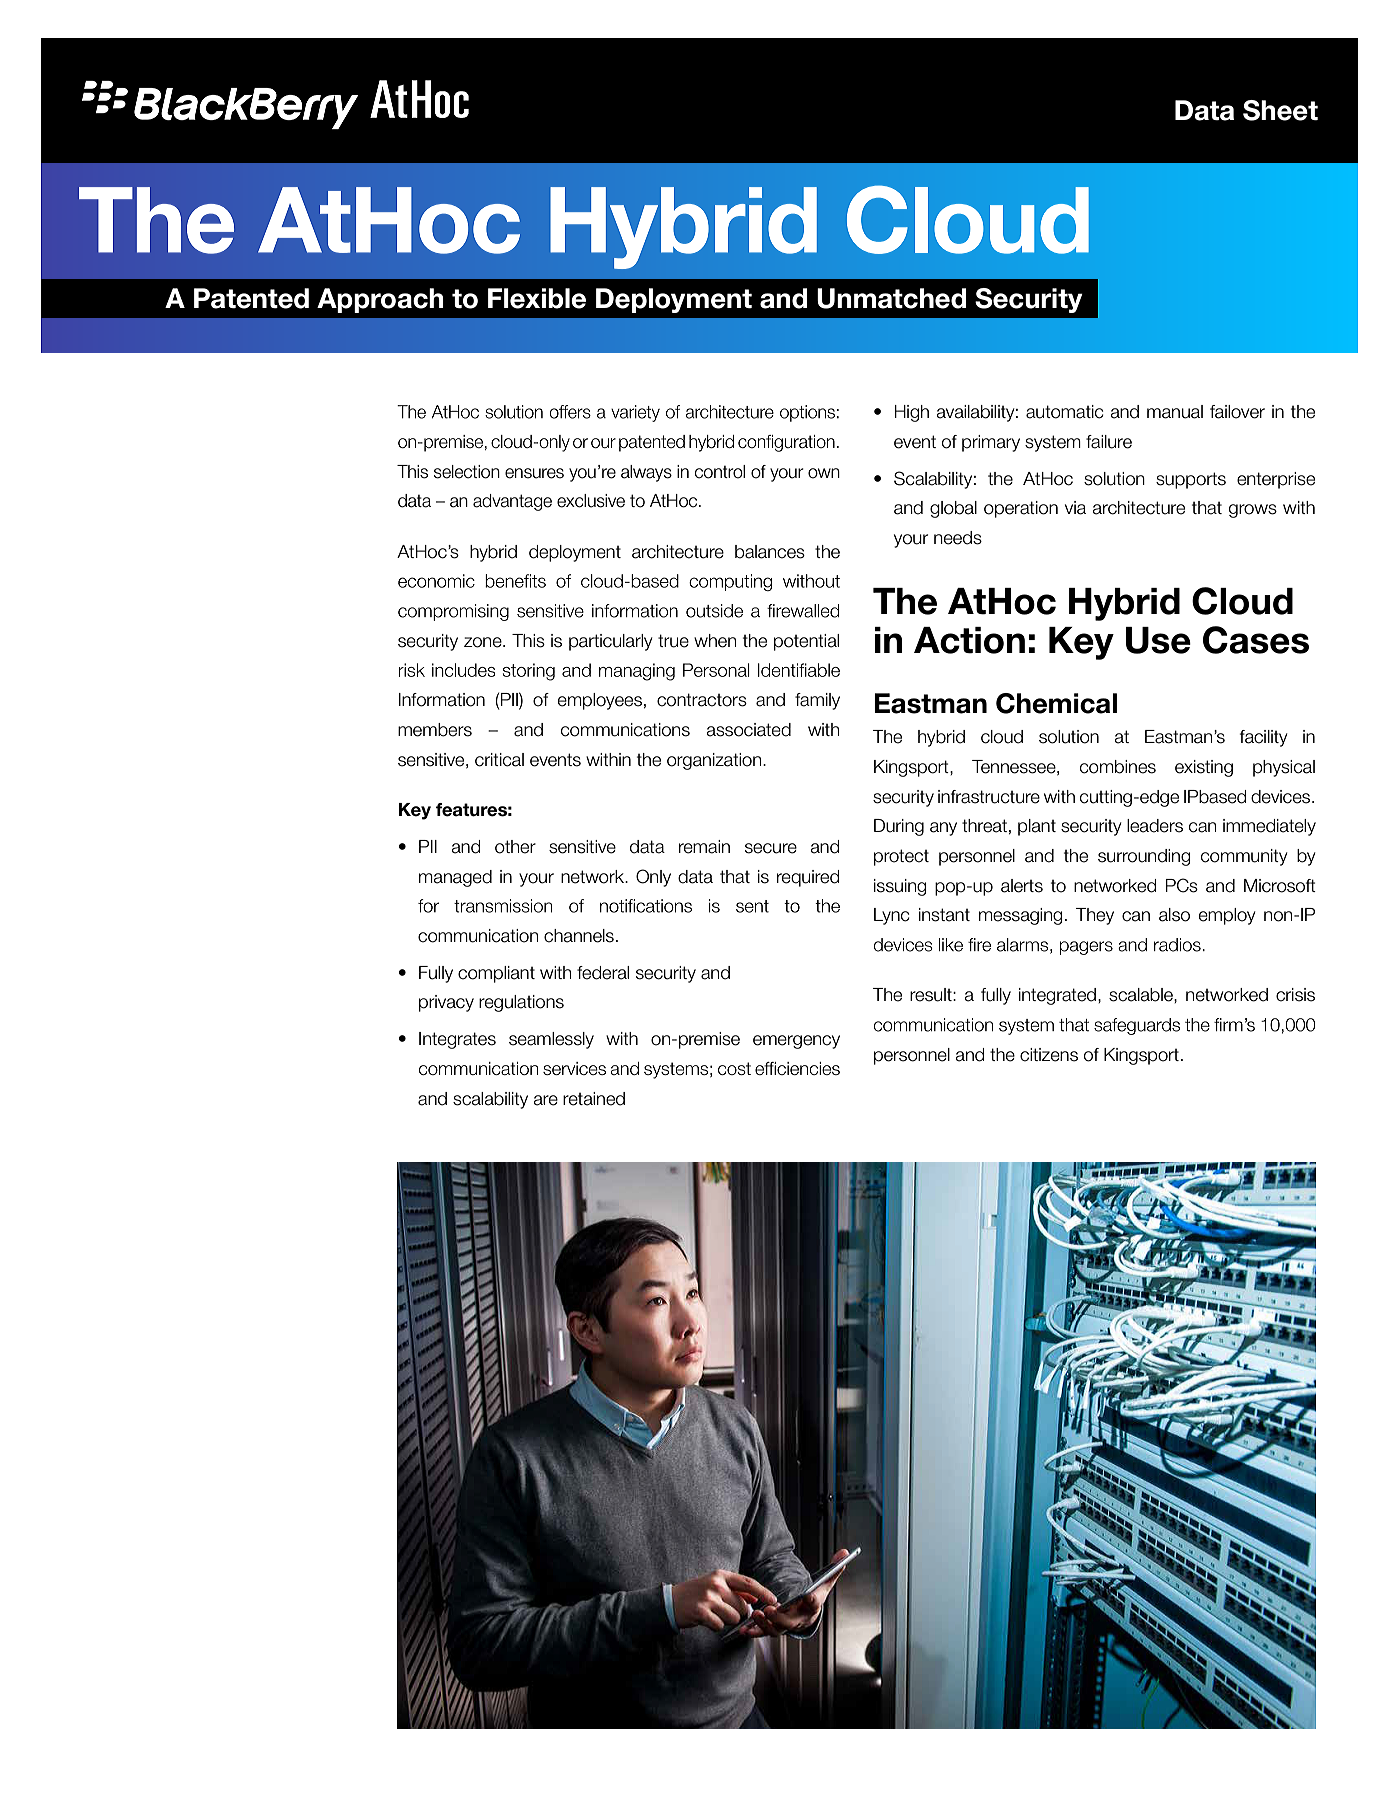  I want to click on members, so click(435, 730).
